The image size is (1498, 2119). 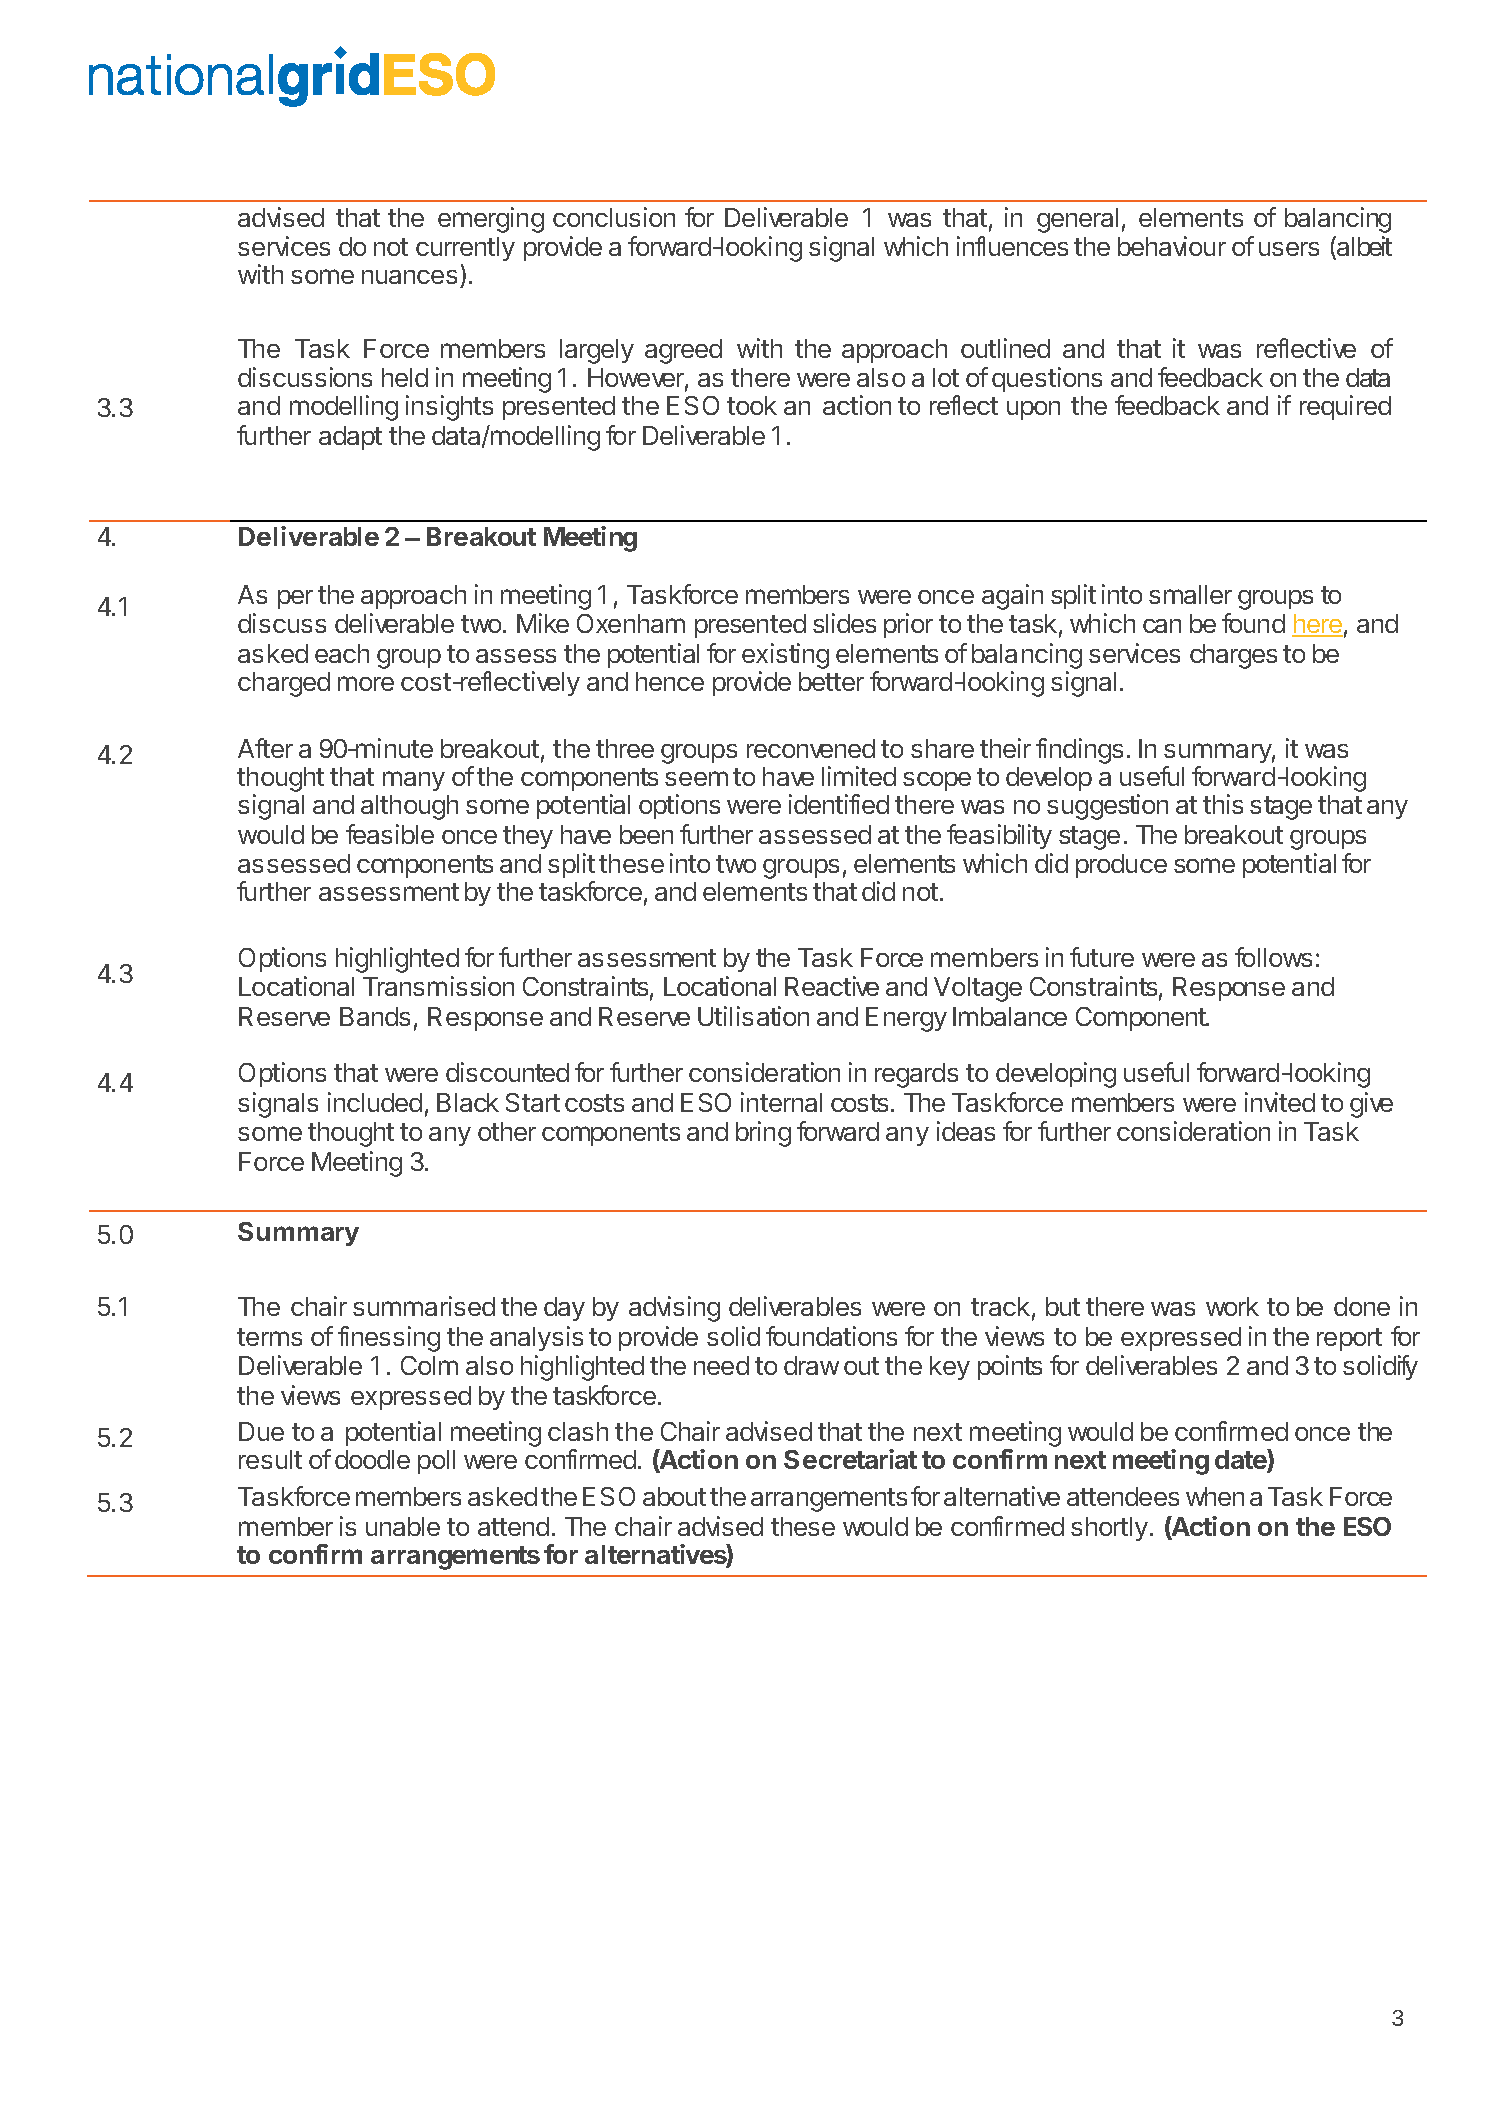 What do you see at coordinates (1190, 594) in the screenshot?
I see `smaller` at bounding box center [1190, 594].
